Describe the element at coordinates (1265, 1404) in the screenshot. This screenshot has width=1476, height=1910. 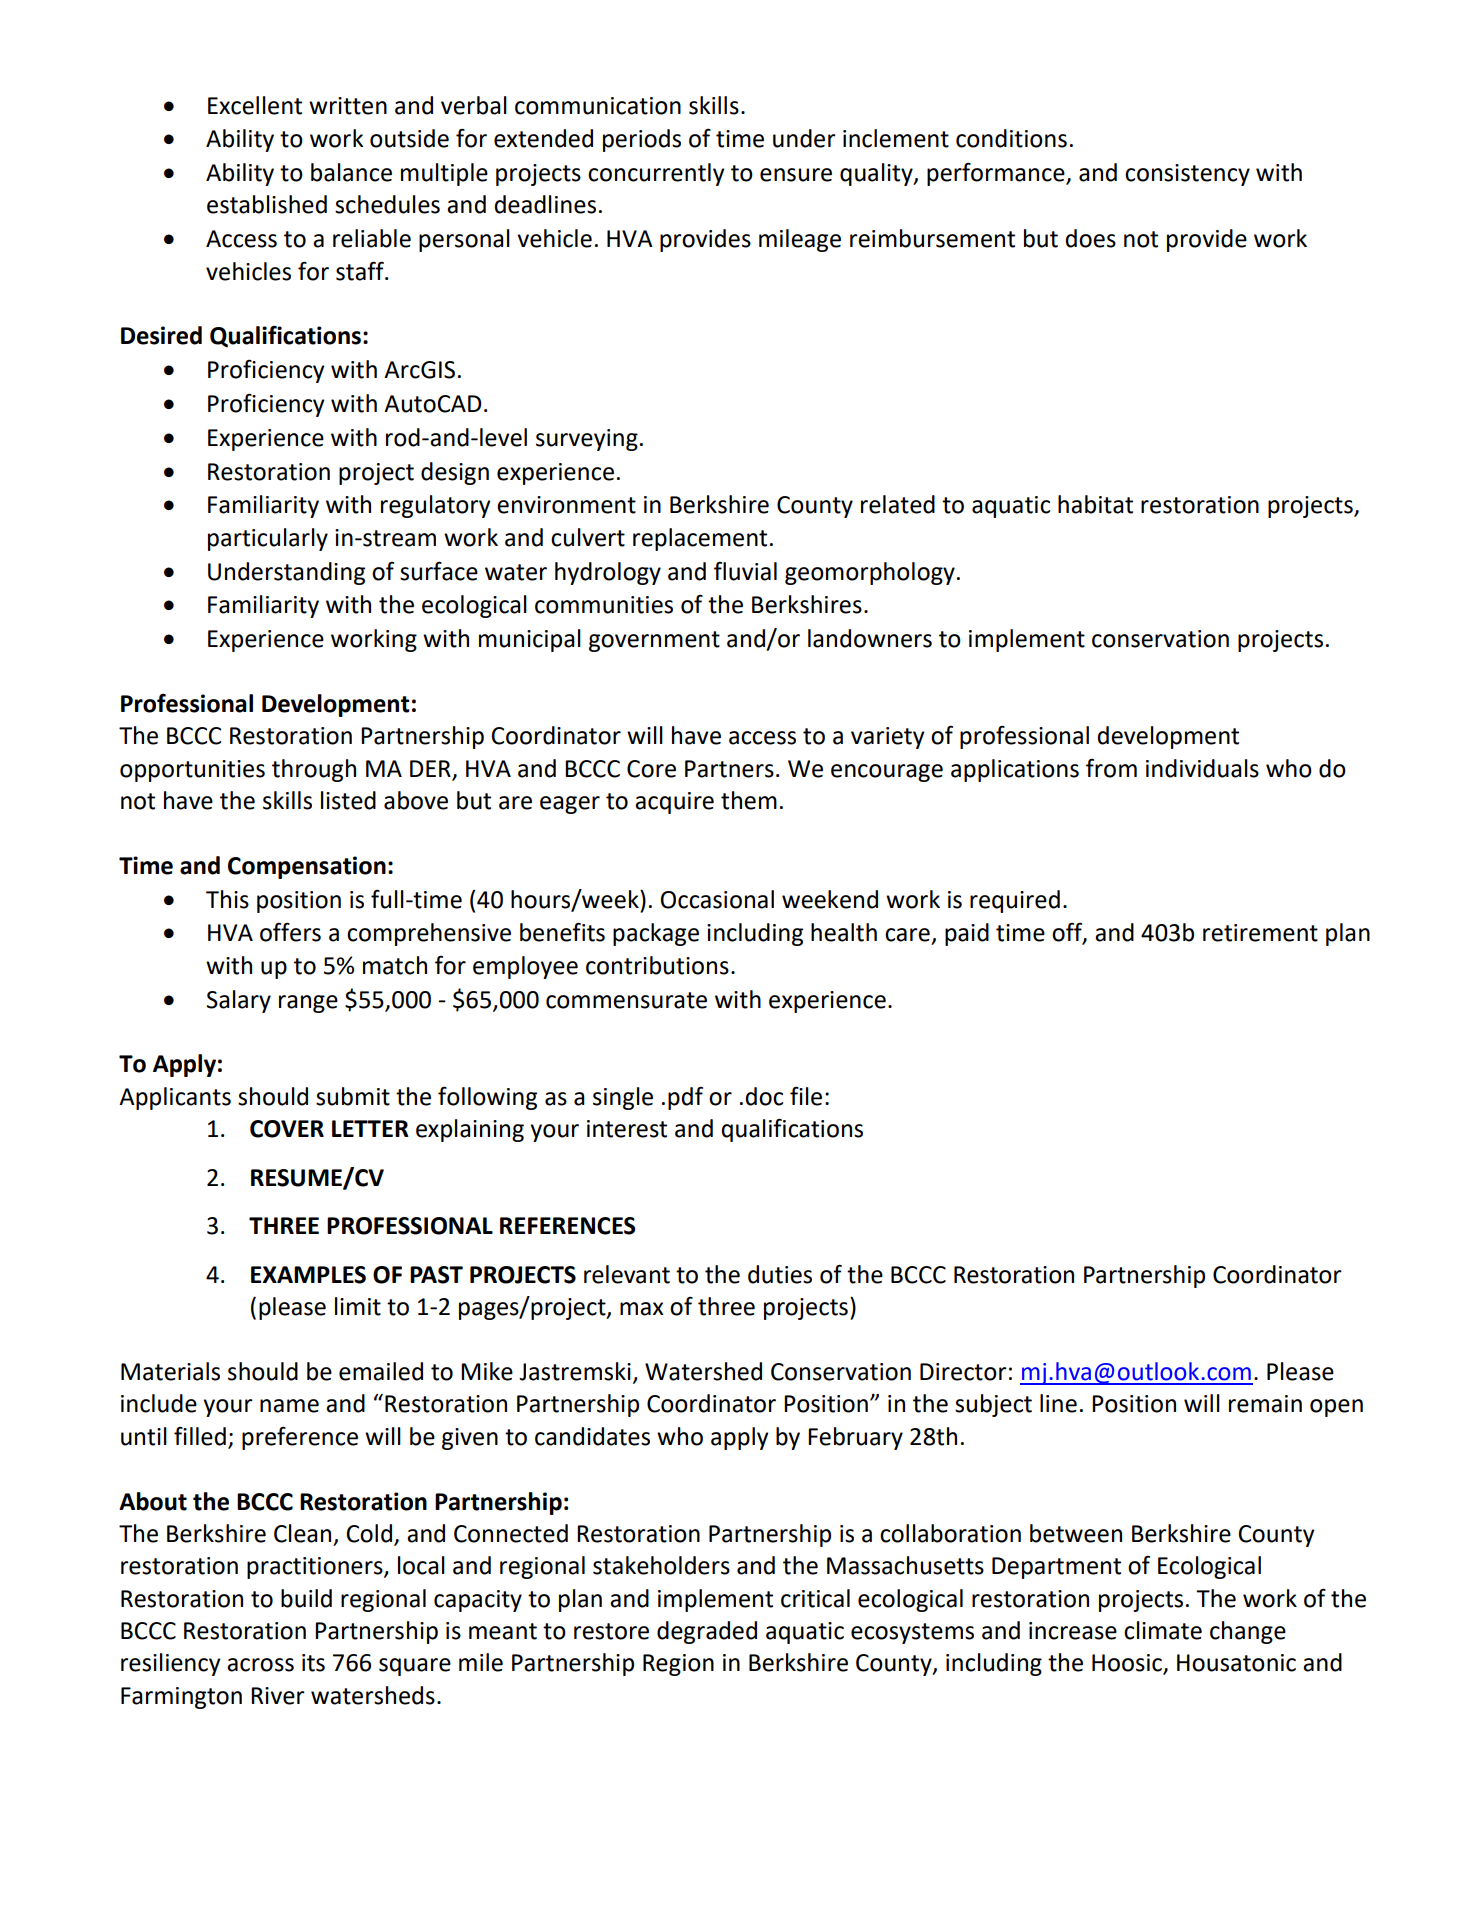
I see `remain` at that location.
